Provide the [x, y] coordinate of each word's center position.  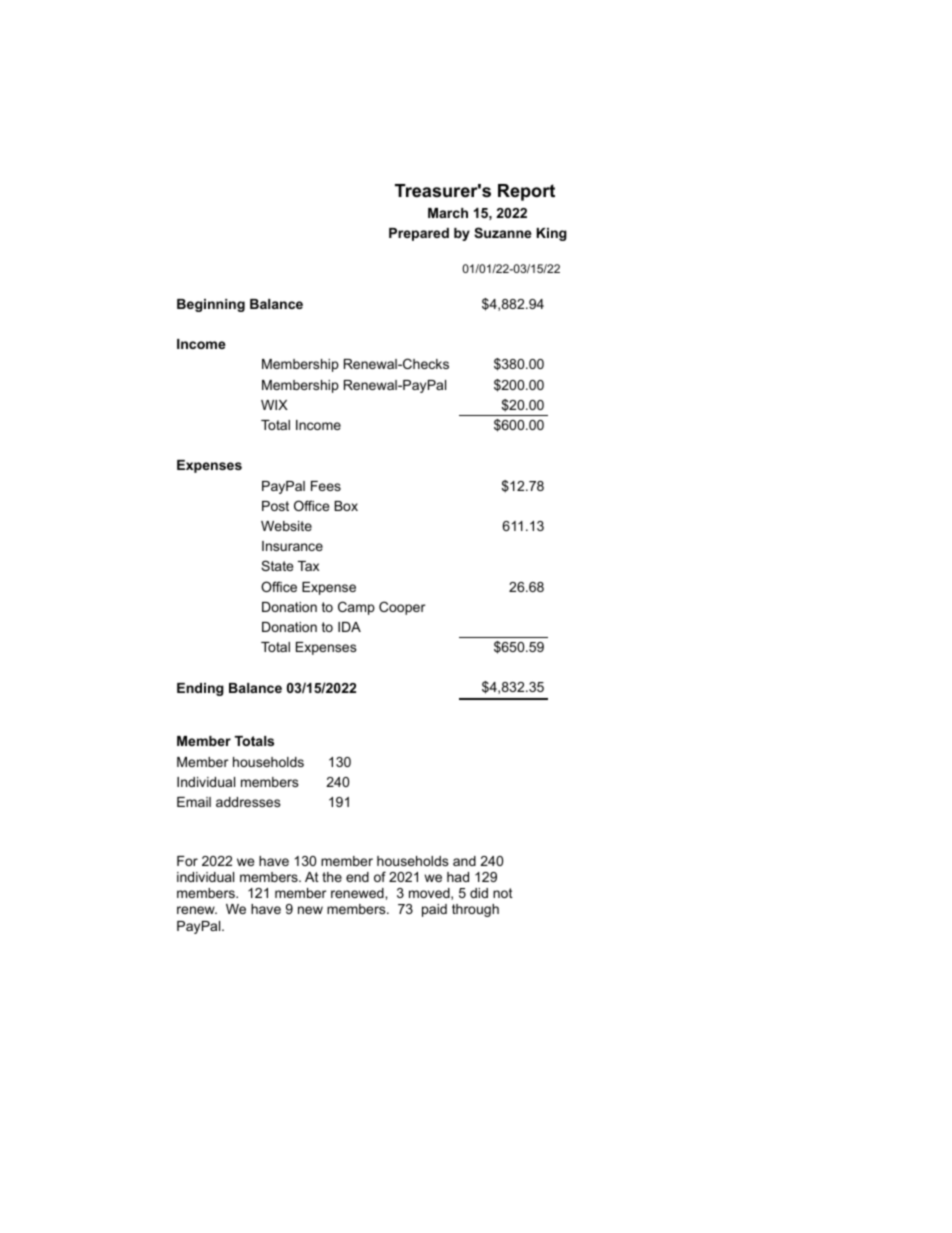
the [332, 877]
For [187, 861]
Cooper [402, 608]
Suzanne [503, 232]
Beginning [211, 305]
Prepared [419, 234]
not [503, 893]
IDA [349, 627]
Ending [200, 689]
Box [346, 506]
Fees [326, 486]
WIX [274, 405]
